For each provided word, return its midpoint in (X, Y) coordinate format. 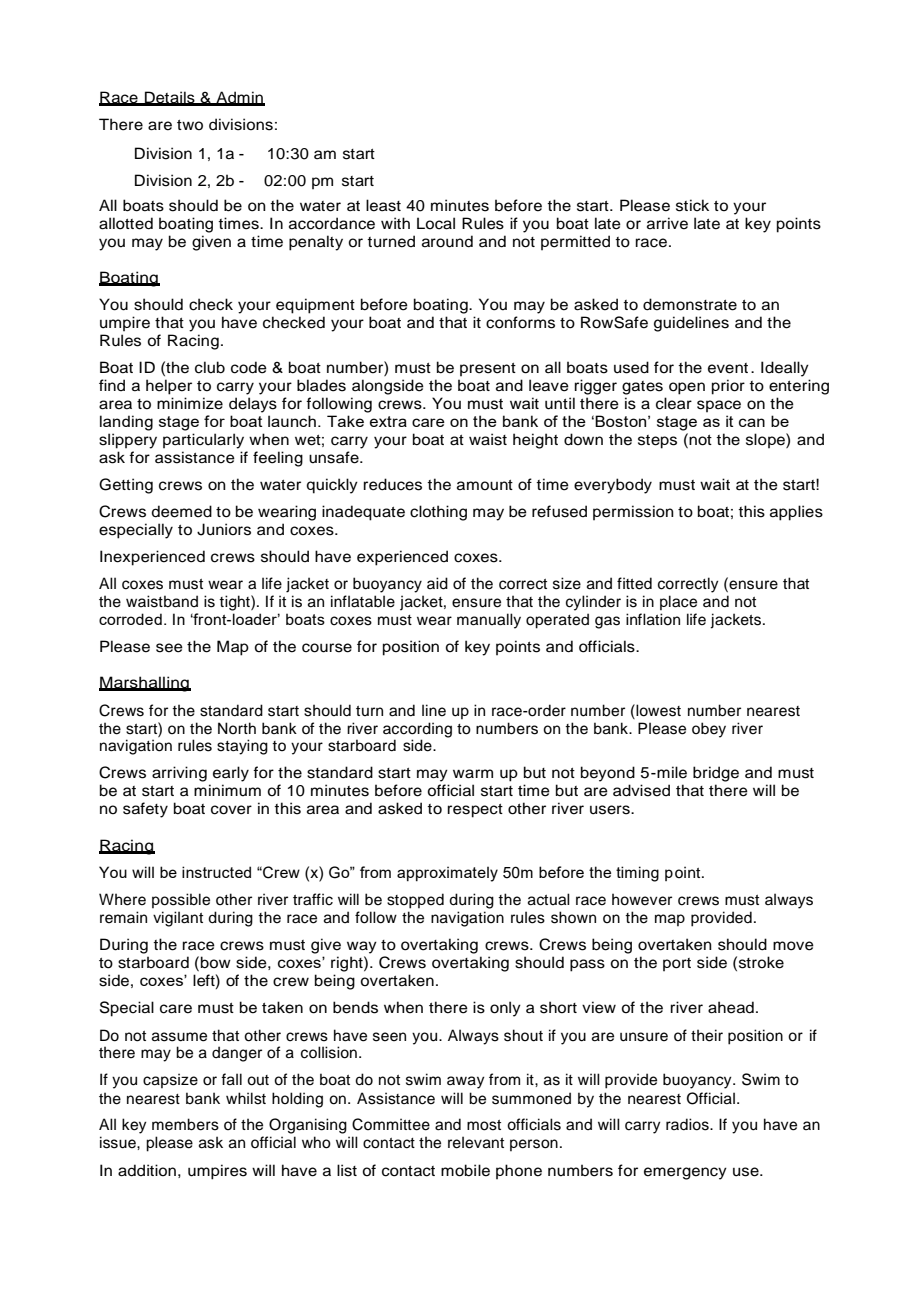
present (488, 369)
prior (728, 387)
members (185, 1124)
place (678, 602)
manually (489, 621)
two (190, 125)
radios (688, 1124)
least (383, 205)
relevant (476, 1142)
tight (235, 603)
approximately (447, 874)
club (210, 367)
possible (181, 900)
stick (692, 205)
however (642, 899)
